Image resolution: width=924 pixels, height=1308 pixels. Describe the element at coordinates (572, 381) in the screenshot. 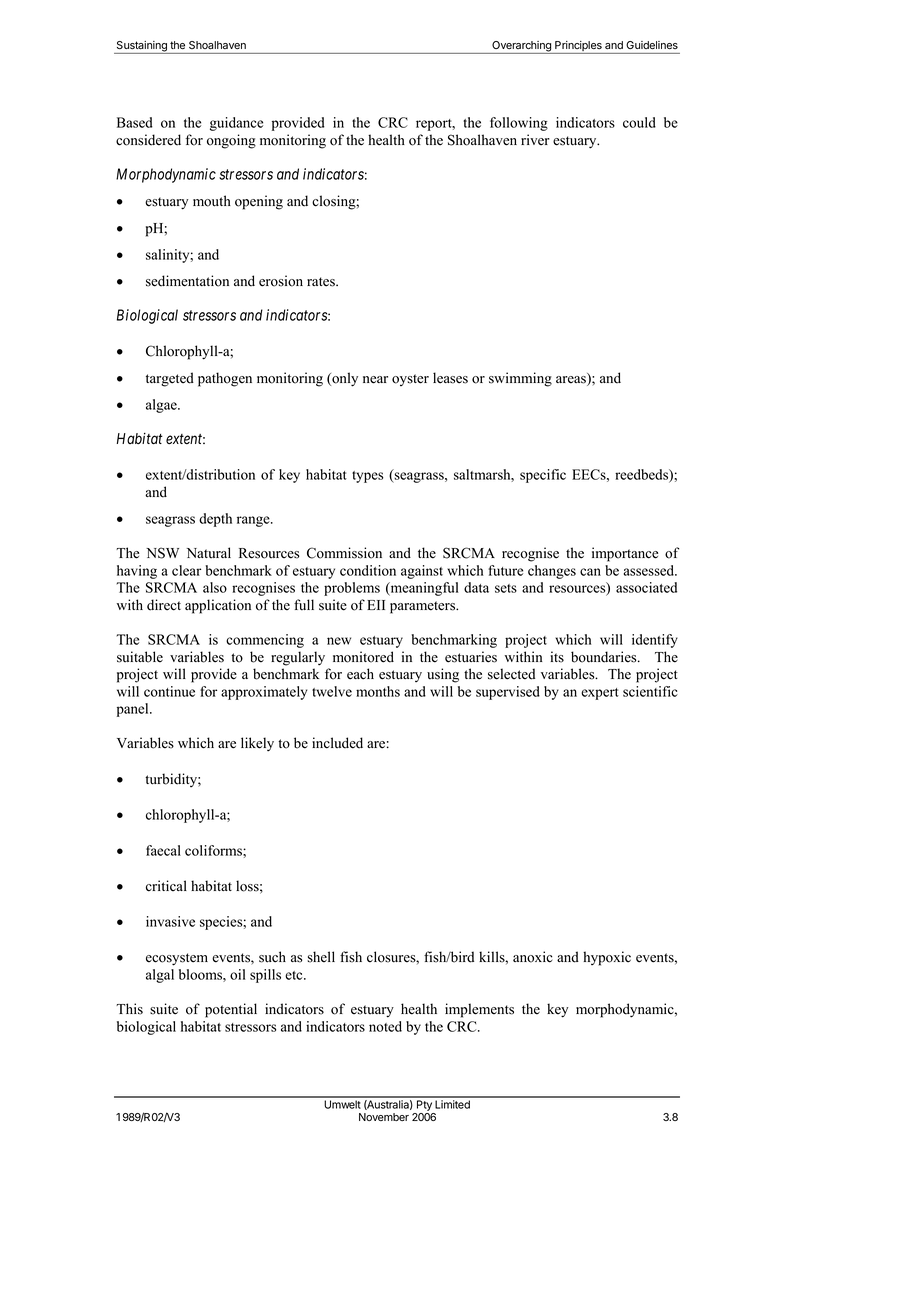

I see `areas` at that location.
